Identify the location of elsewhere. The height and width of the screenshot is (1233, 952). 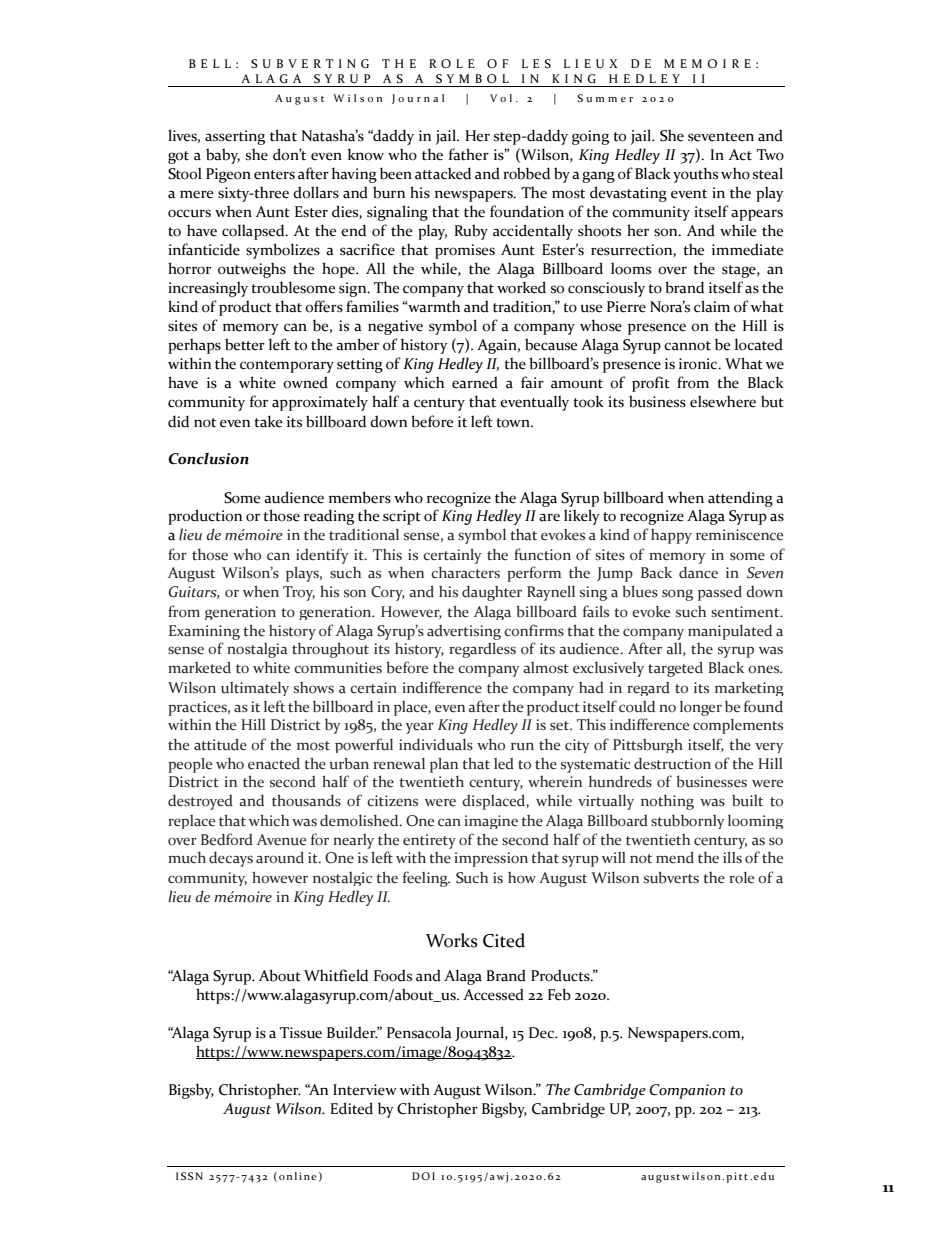
(723, 402).
